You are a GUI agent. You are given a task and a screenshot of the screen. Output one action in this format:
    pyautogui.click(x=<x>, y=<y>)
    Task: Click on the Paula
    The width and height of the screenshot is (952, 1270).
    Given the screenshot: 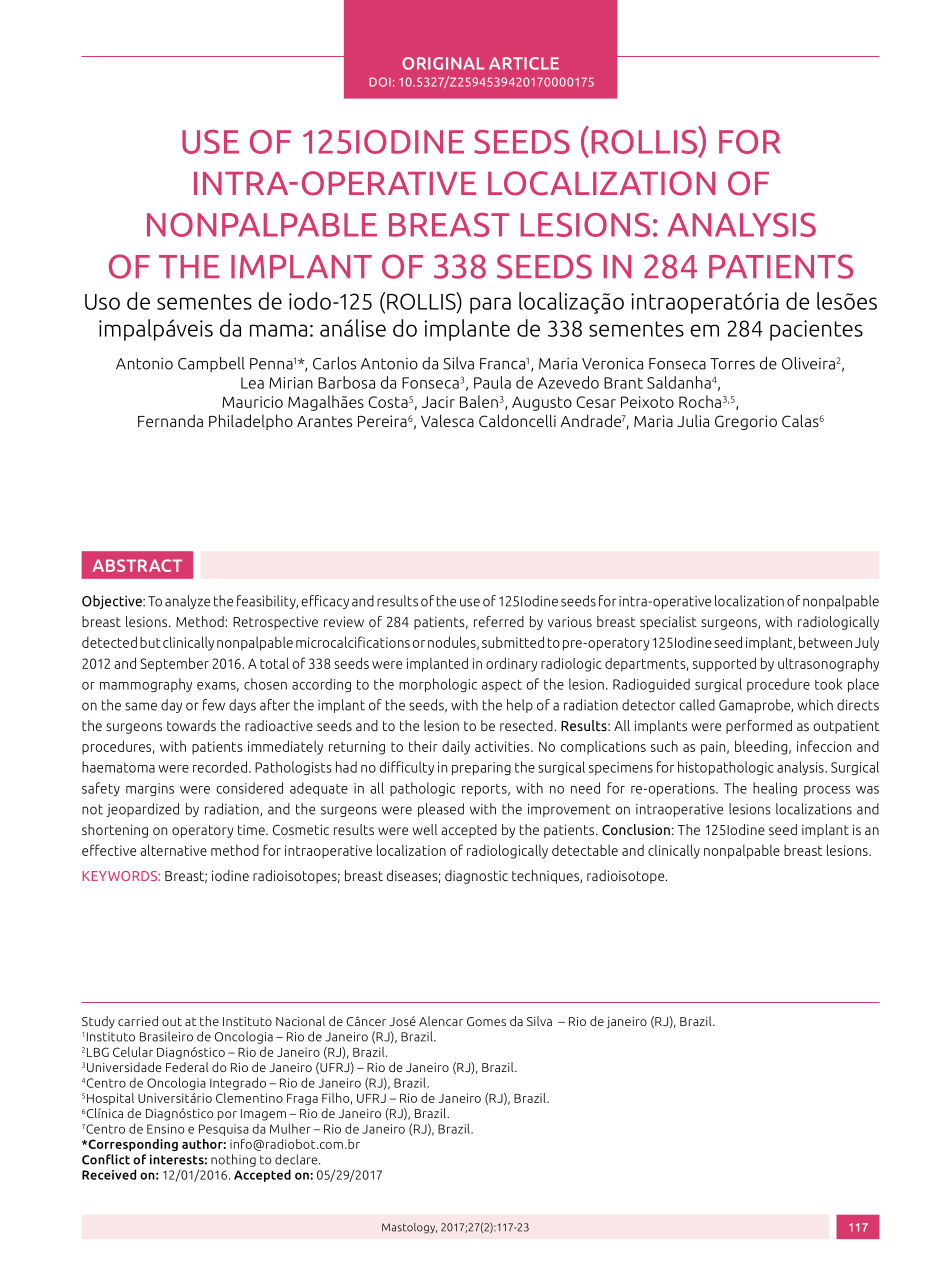 What is the action you would take?
    pyautogui.click(x=492, y=382)
